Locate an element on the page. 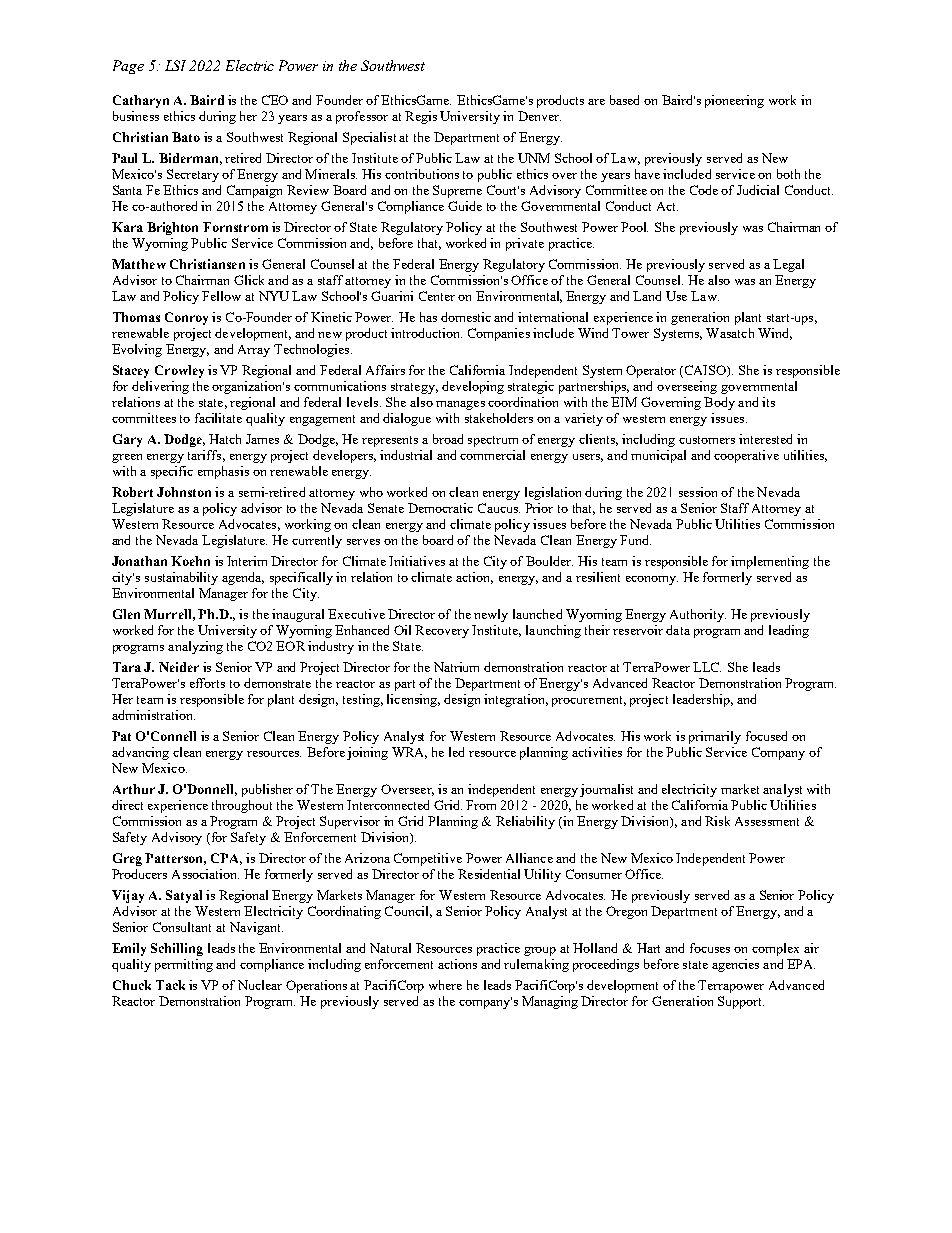 The height and width of the document is (1233, 952). Body is located at coordinates (719, 403).
